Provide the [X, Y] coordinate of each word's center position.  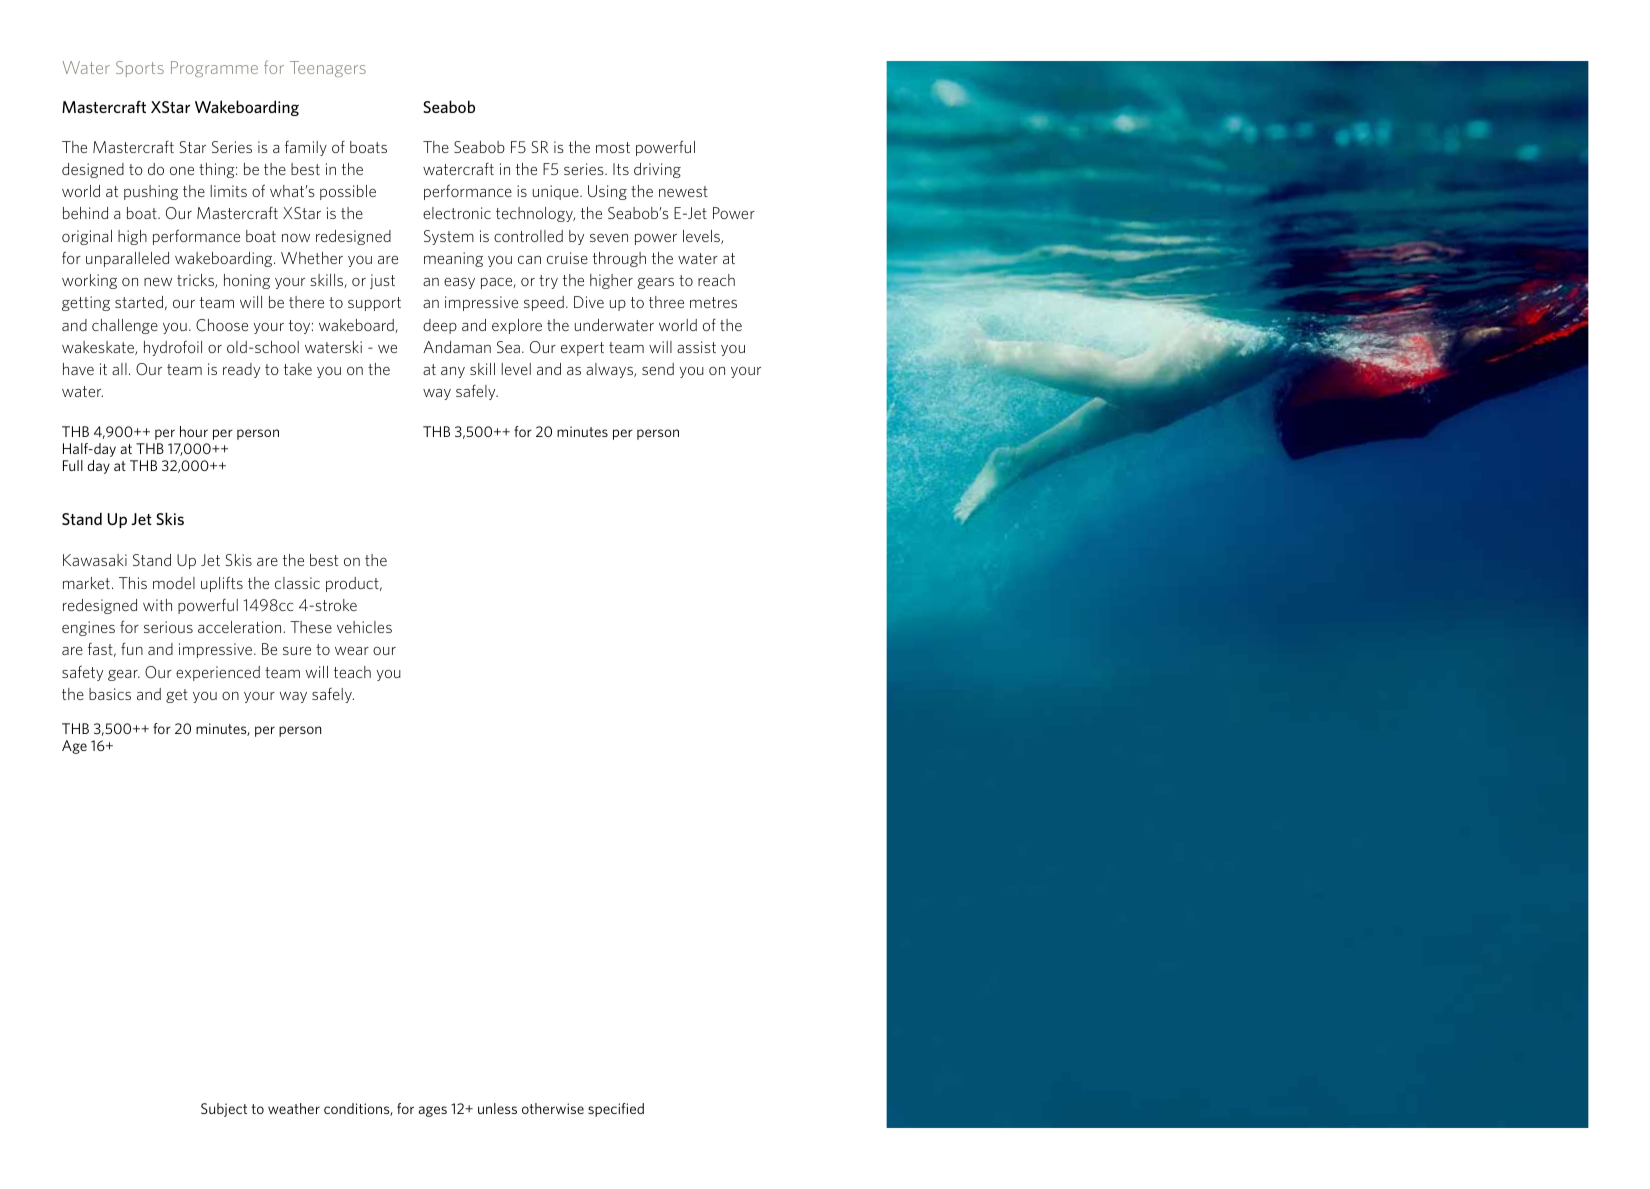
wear [352, 651]
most [613, 147]
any [453, 372]
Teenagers [328, 69]
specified [616, 1110]
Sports [140, 69]
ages [432, 1111]
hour [194, 431]
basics [110, 694]
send [658, 369]
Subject [224, 1110]
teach [352, 672]
